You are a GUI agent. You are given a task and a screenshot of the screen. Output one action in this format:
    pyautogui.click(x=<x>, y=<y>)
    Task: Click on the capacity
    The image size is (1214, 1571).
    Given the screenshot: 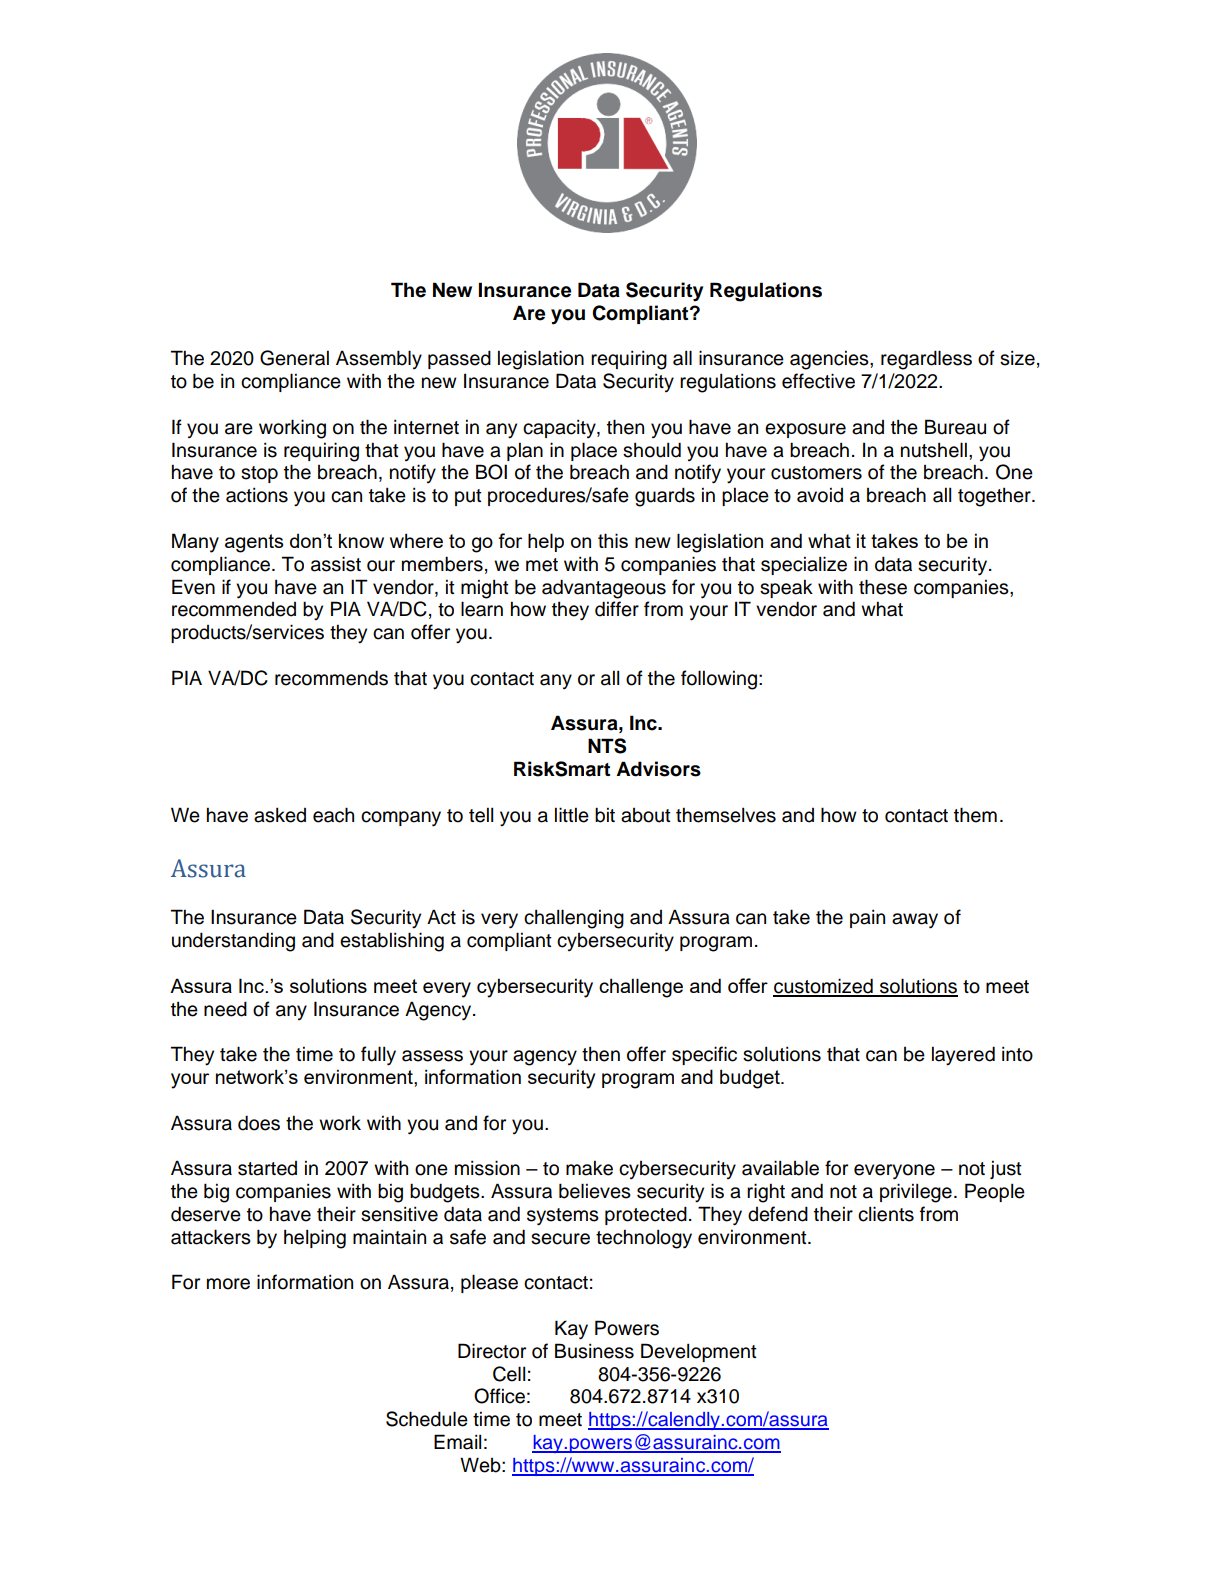 What is the action you would take?
    pyautogui.click(x=560, y=428)
